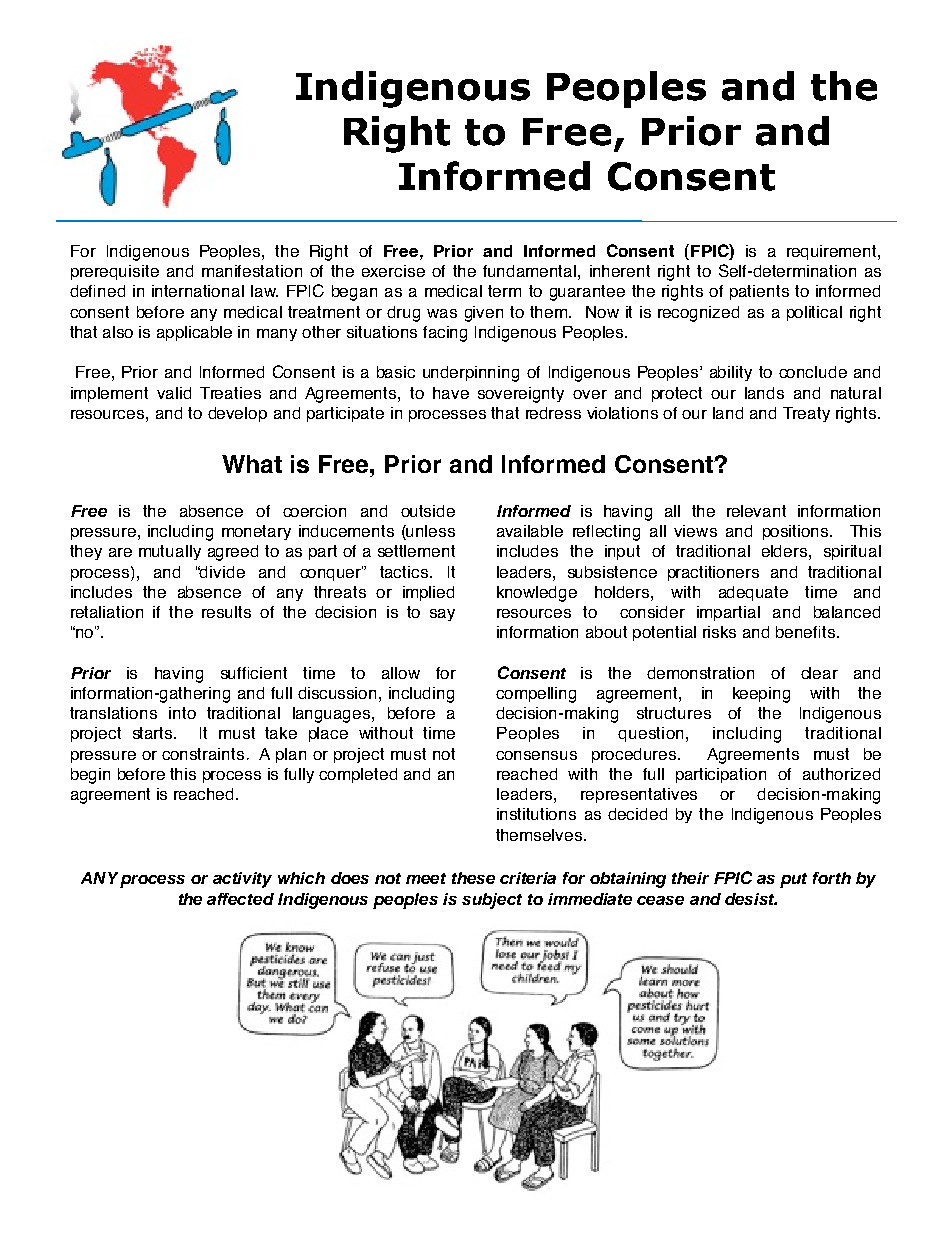 The height and width of the image is (1233, 952). Describe the element at coordinates (761, 695) in the image. I see `keeping` at that location.
